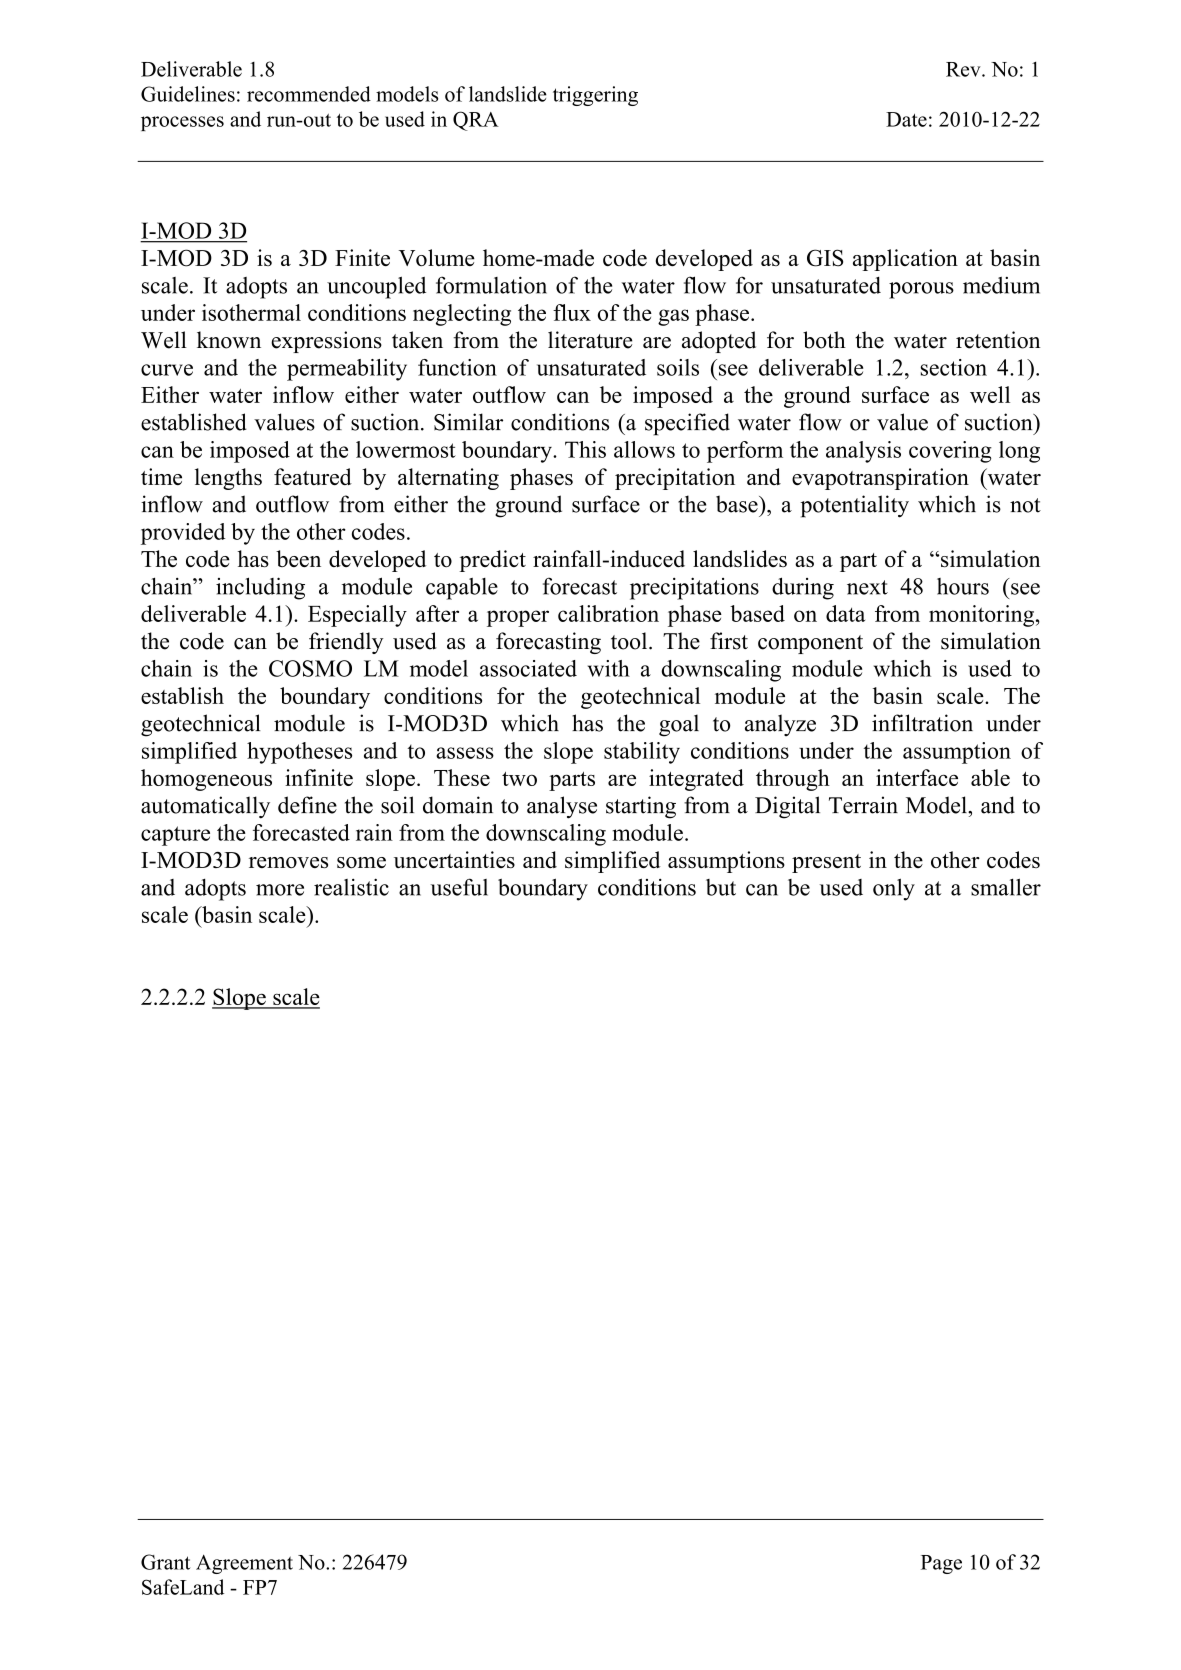 This screenshot has height=1670, width=1181. Describe the element at coordinates (721, 887) in the screenshot. I see `but` at that location.
